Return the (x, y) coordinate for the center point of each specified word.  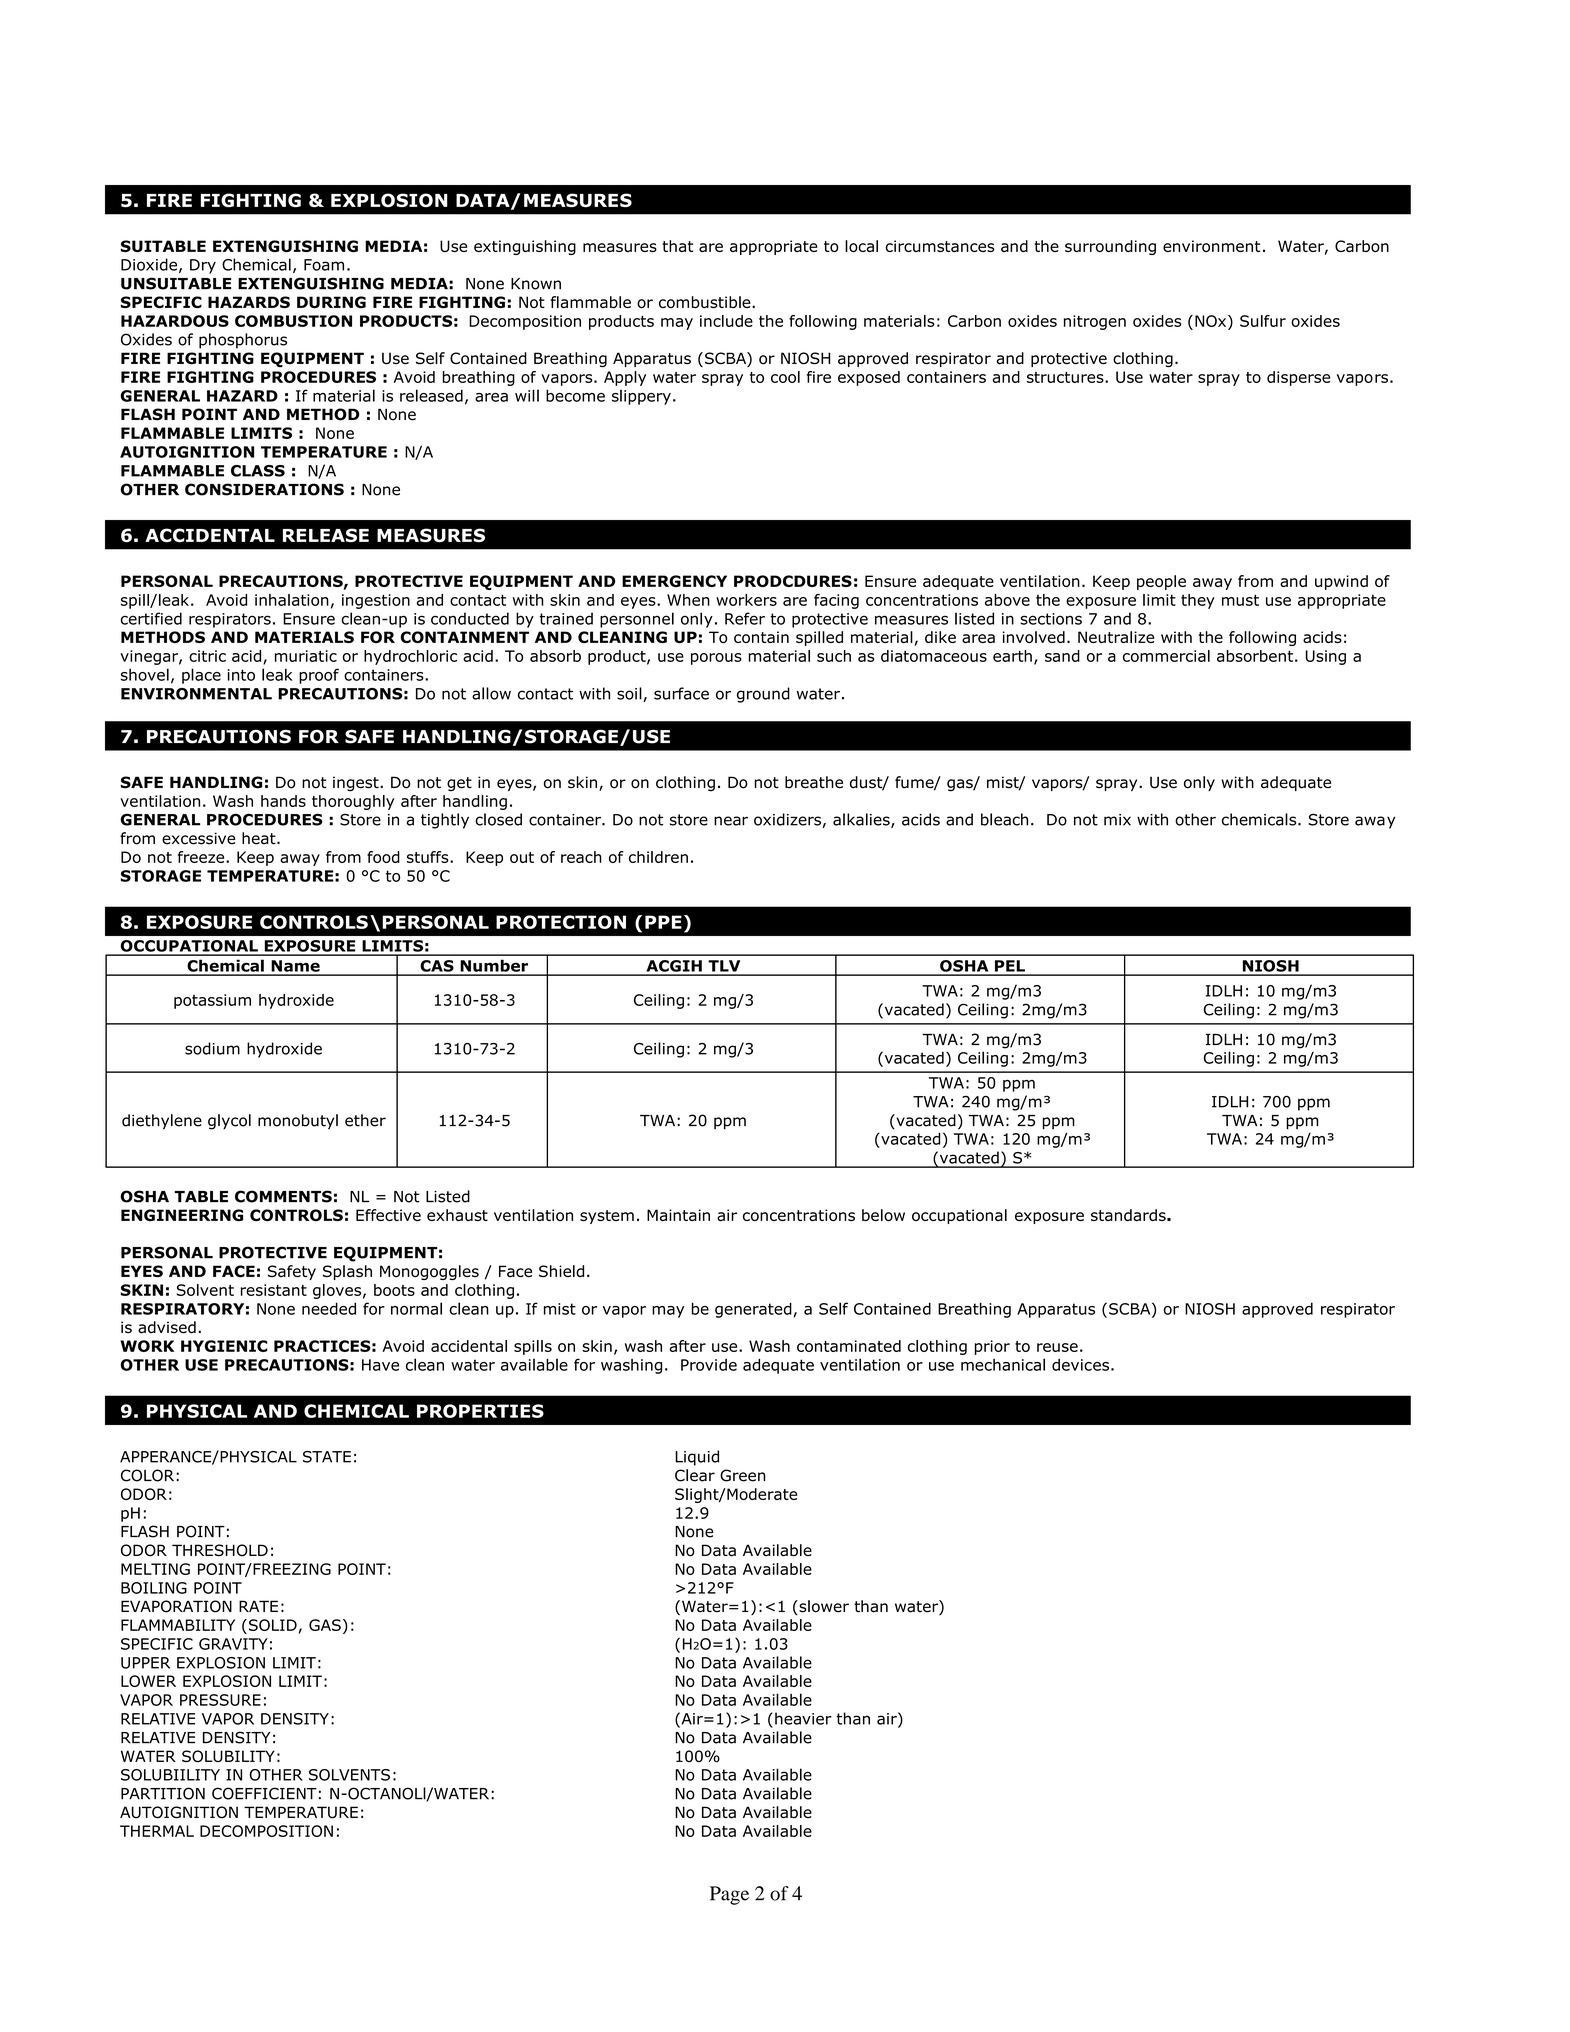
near (731, 821)
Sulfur (1263, 321)
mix (1117, 820)
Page (729, 1895)
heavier (803, 1718)
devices (1080, 1365)
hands (283, 801)
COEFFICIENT (264, 1793)
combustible (706, 302)
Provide (709, 1365)
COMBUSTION (293, 321)
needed (329, 1308)
